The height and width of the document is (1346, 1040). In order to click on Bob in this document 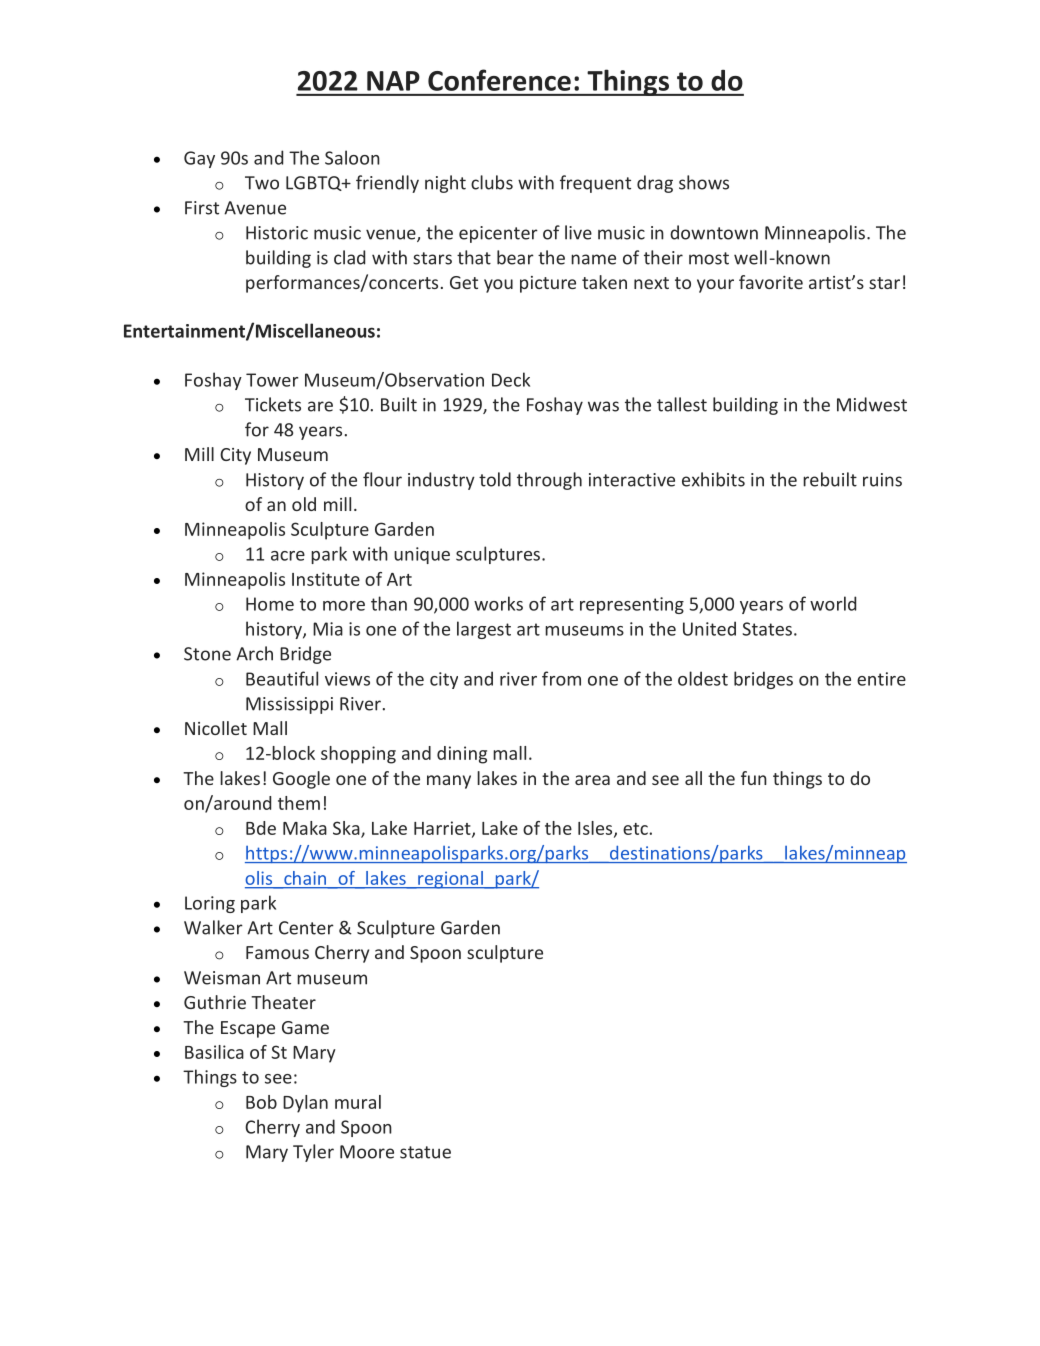, I will do `click(261, 1102)`.
